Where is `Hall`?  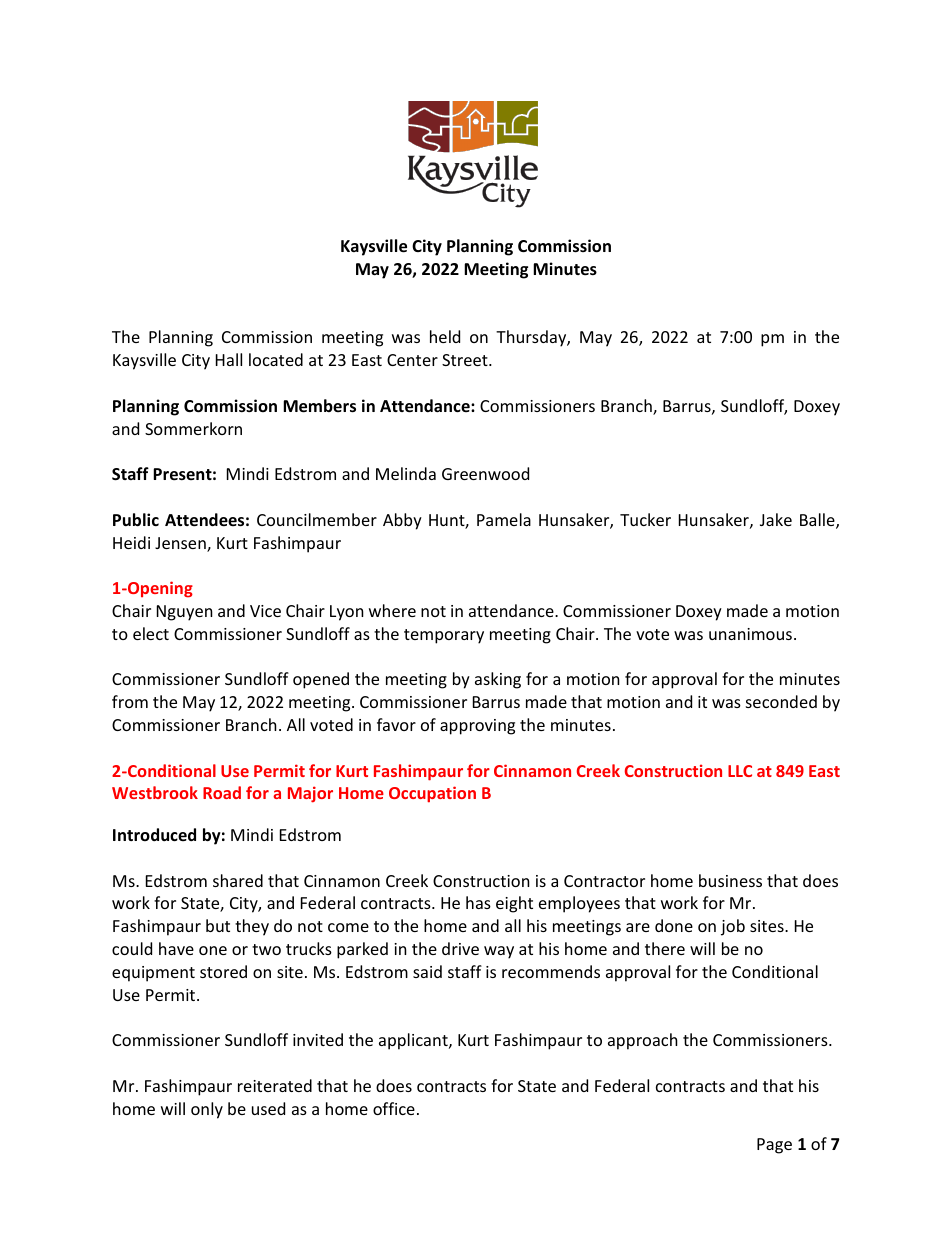
Hall is located at coordinates (229, 359).
